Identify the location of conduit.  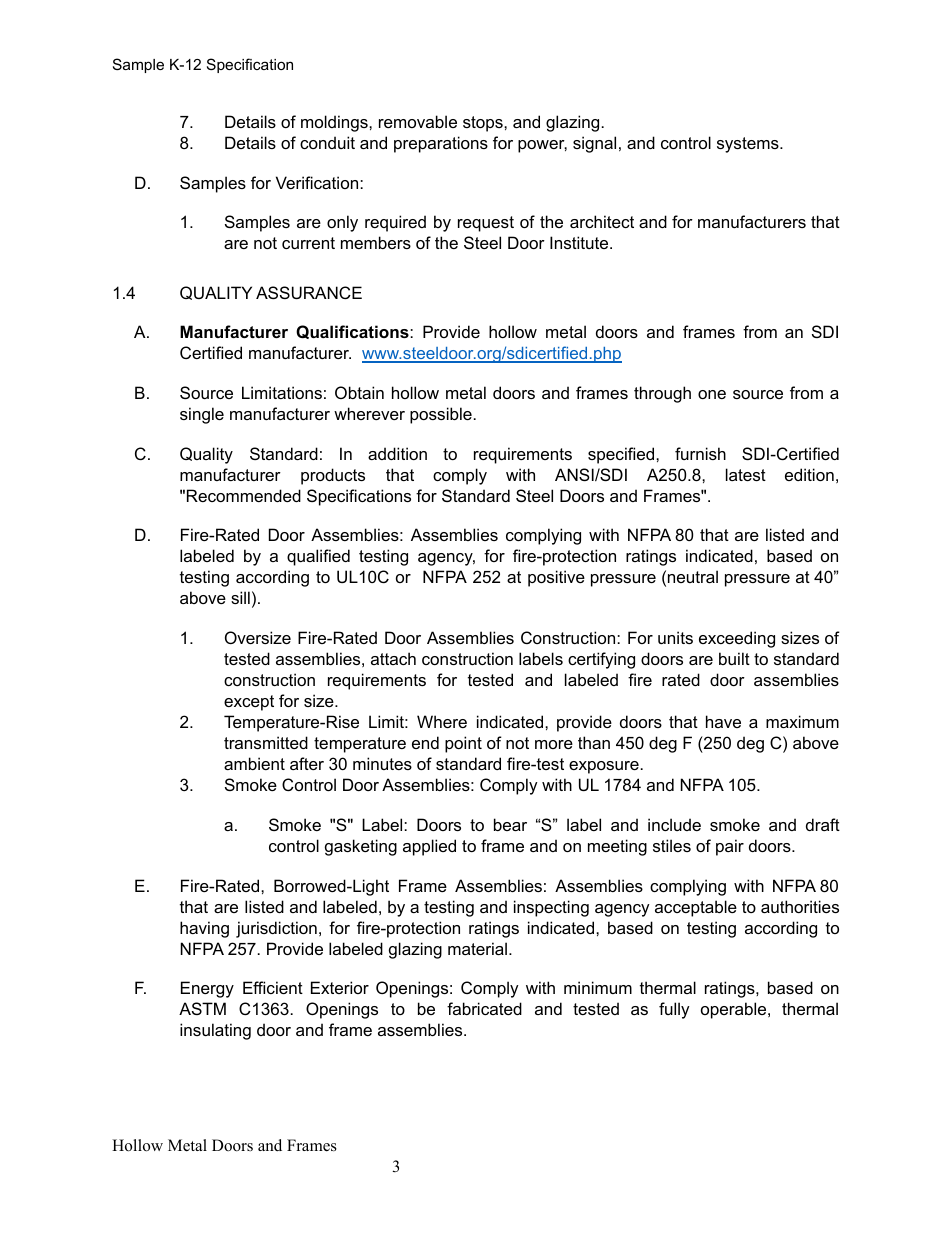
(327, 142).
